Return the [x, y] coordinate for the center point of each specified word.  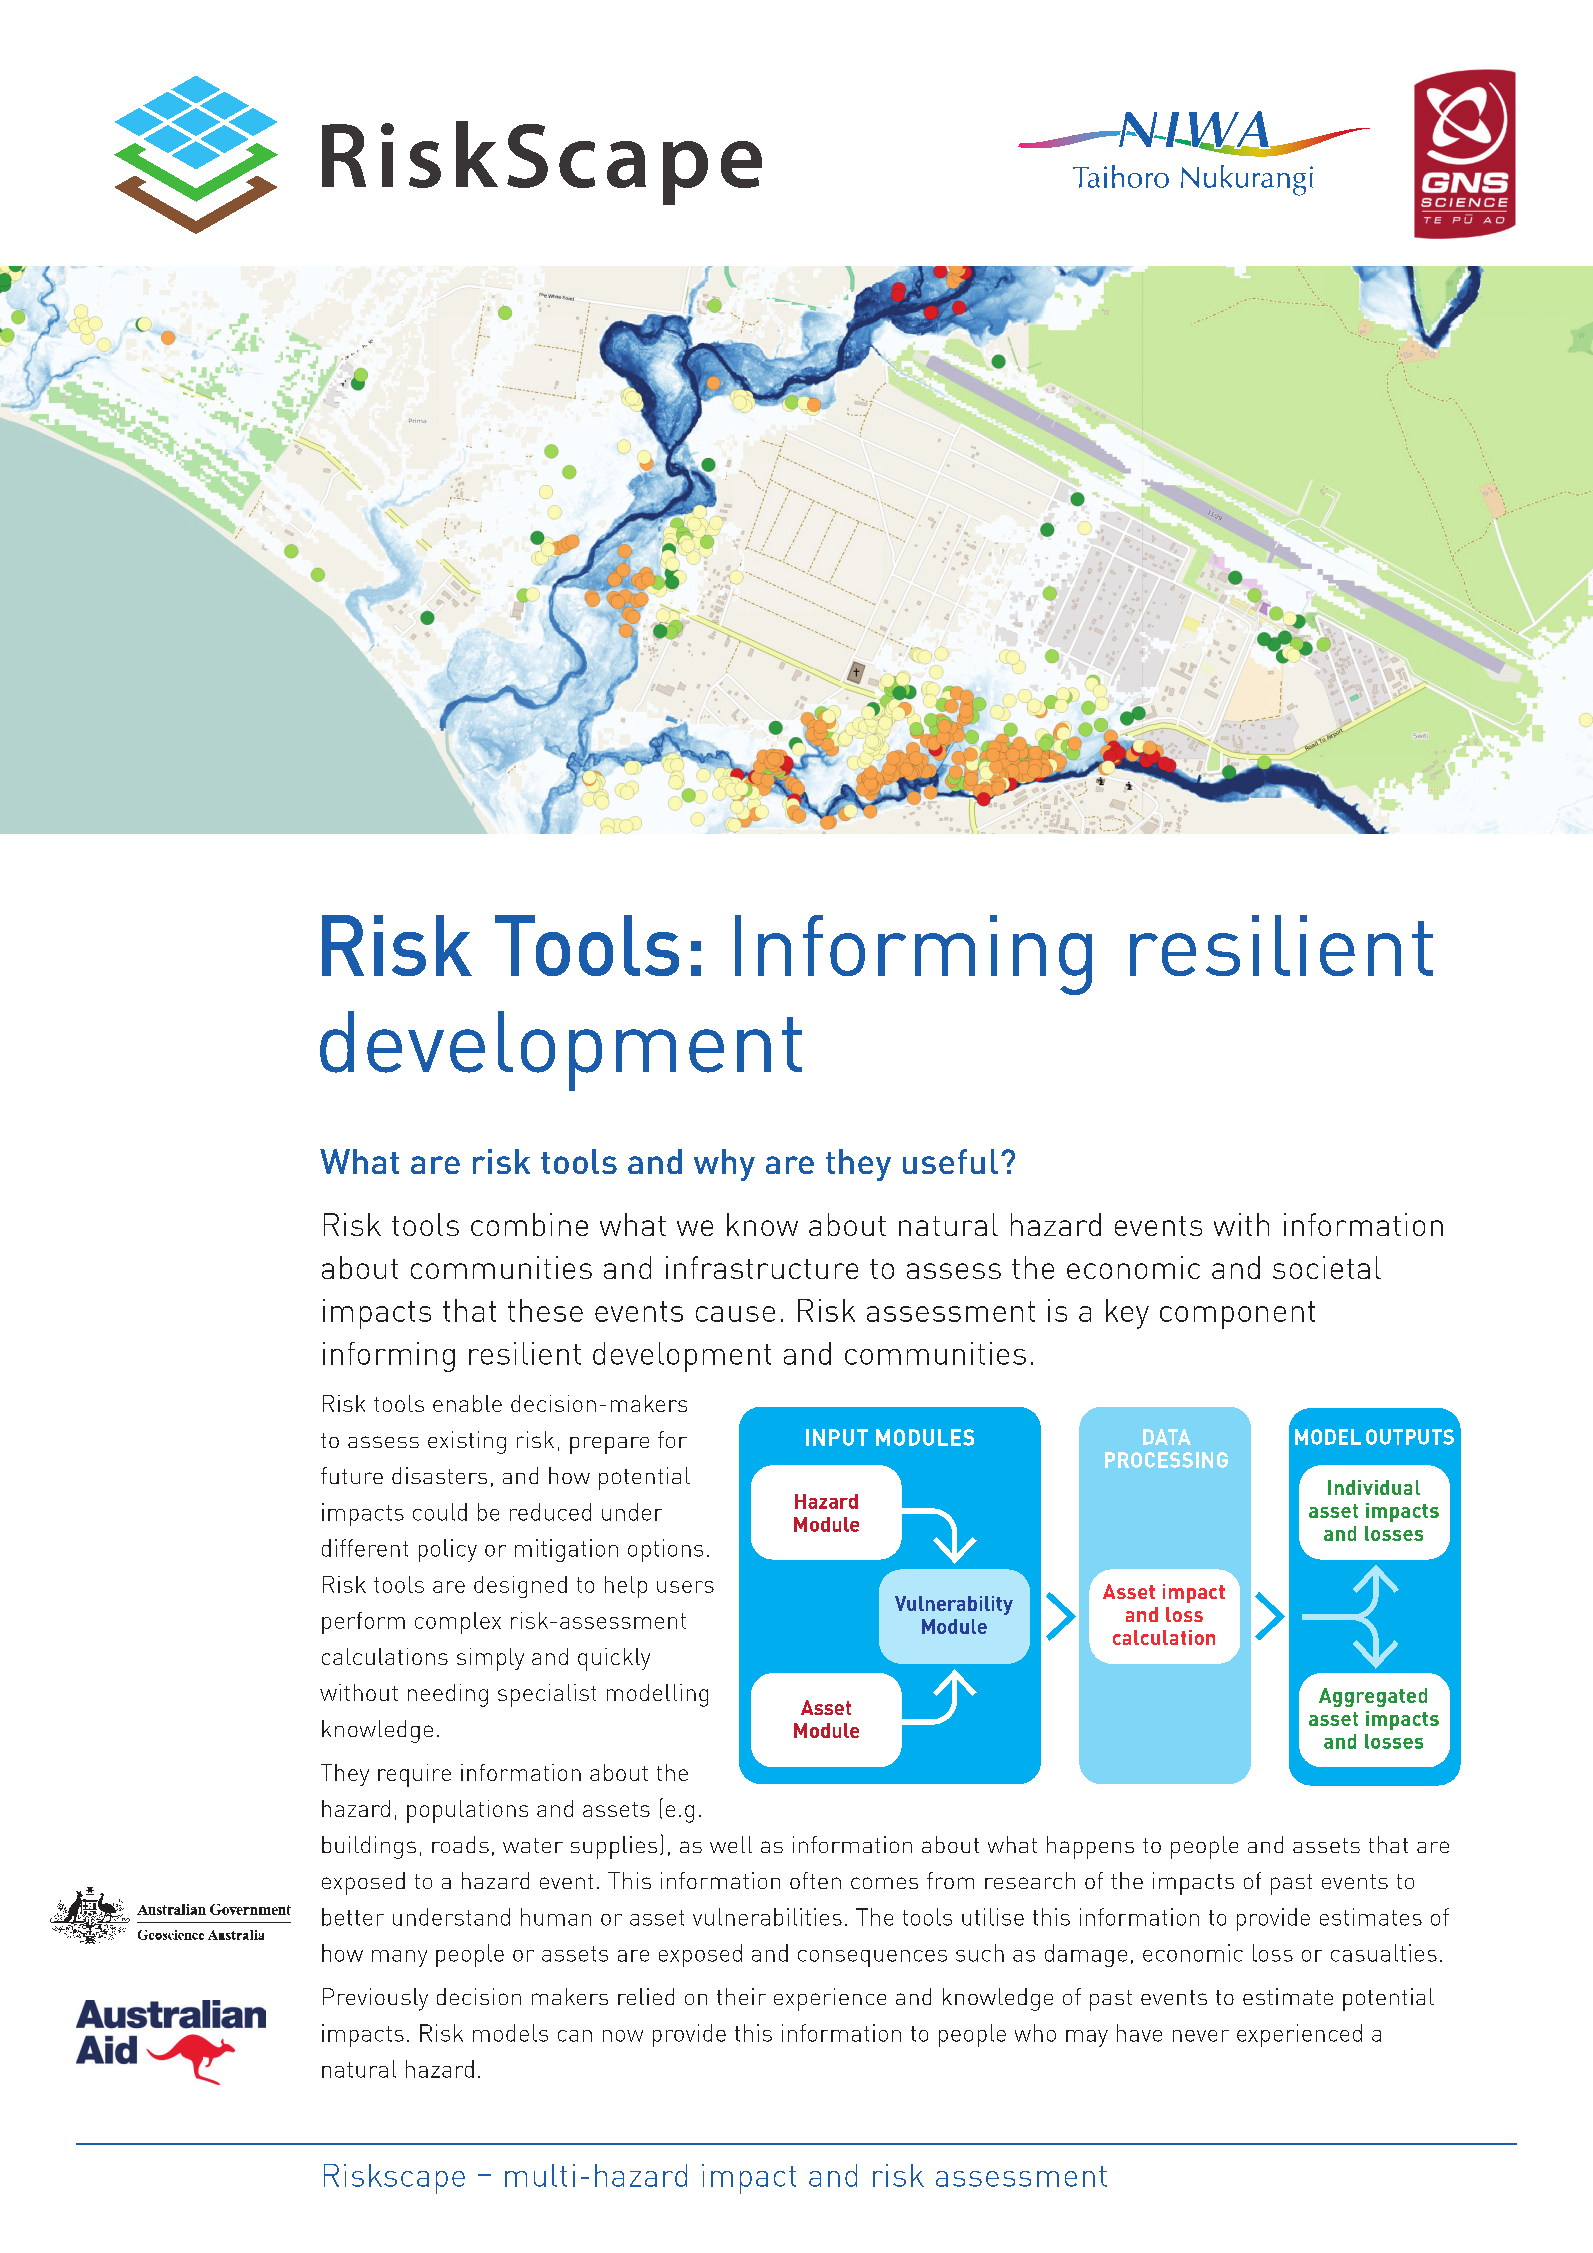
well [731, 1844]
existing [467, 1442]
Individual [1374, 1487]
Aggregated [1373, 1697]
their [741, 1996]
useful [950, 1161]
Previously [375, 1999]
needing [448, 1695]
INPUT [837, 1437]
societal [1327, 1267]
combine [529, 1224]
